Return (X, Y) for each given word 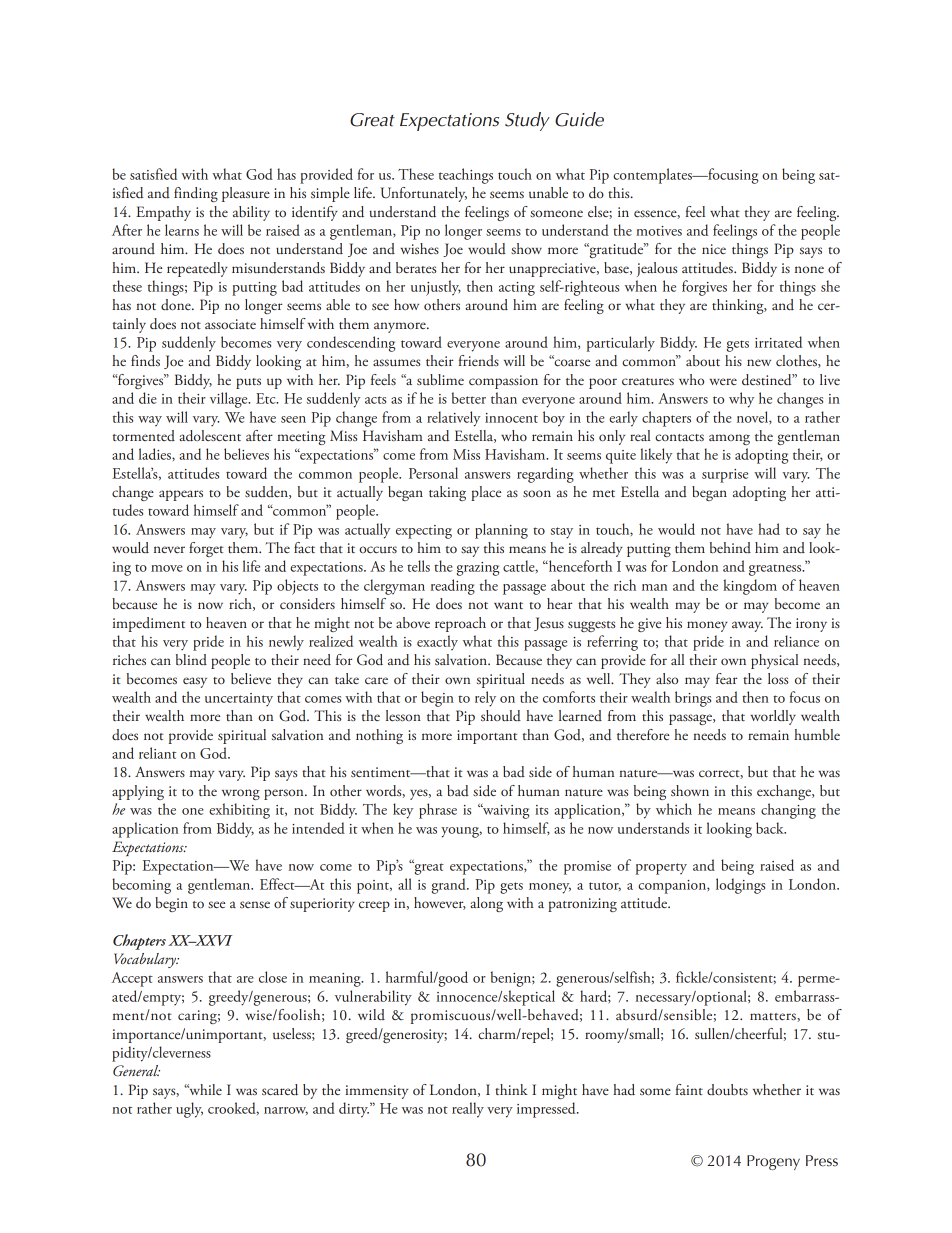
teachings (466, 176)
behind (730, 547)
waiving (505, 811)
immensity (376, 1092)
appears (181, 495)
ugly (189, 1110)
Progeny (773, 1162)
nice (714, 249)
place (486, 493)
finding (196, 194)
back (771, 828)
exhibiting (239, 811)
